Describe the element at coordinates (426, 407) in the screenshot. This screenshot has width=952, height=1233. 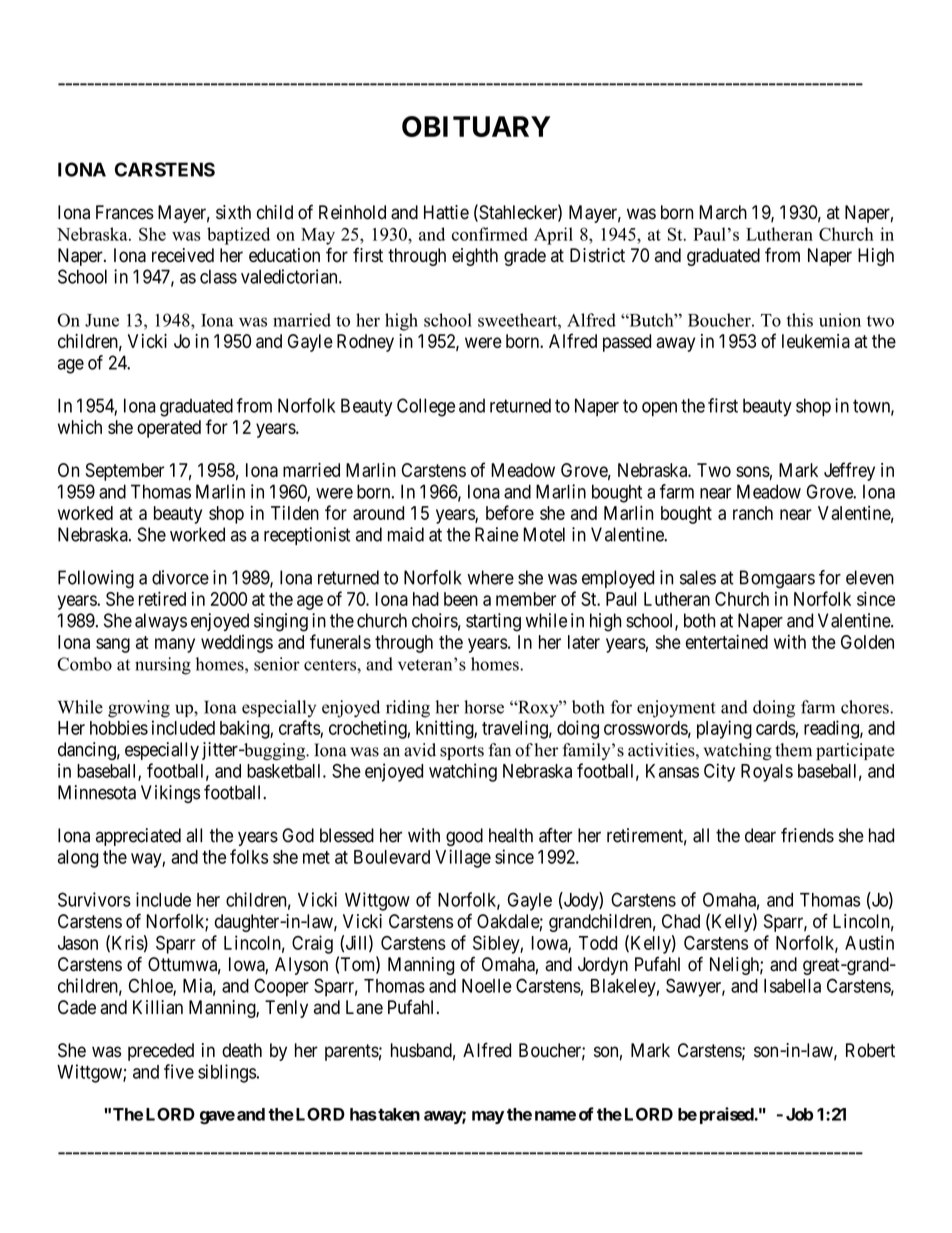
I see `College` at that location.
